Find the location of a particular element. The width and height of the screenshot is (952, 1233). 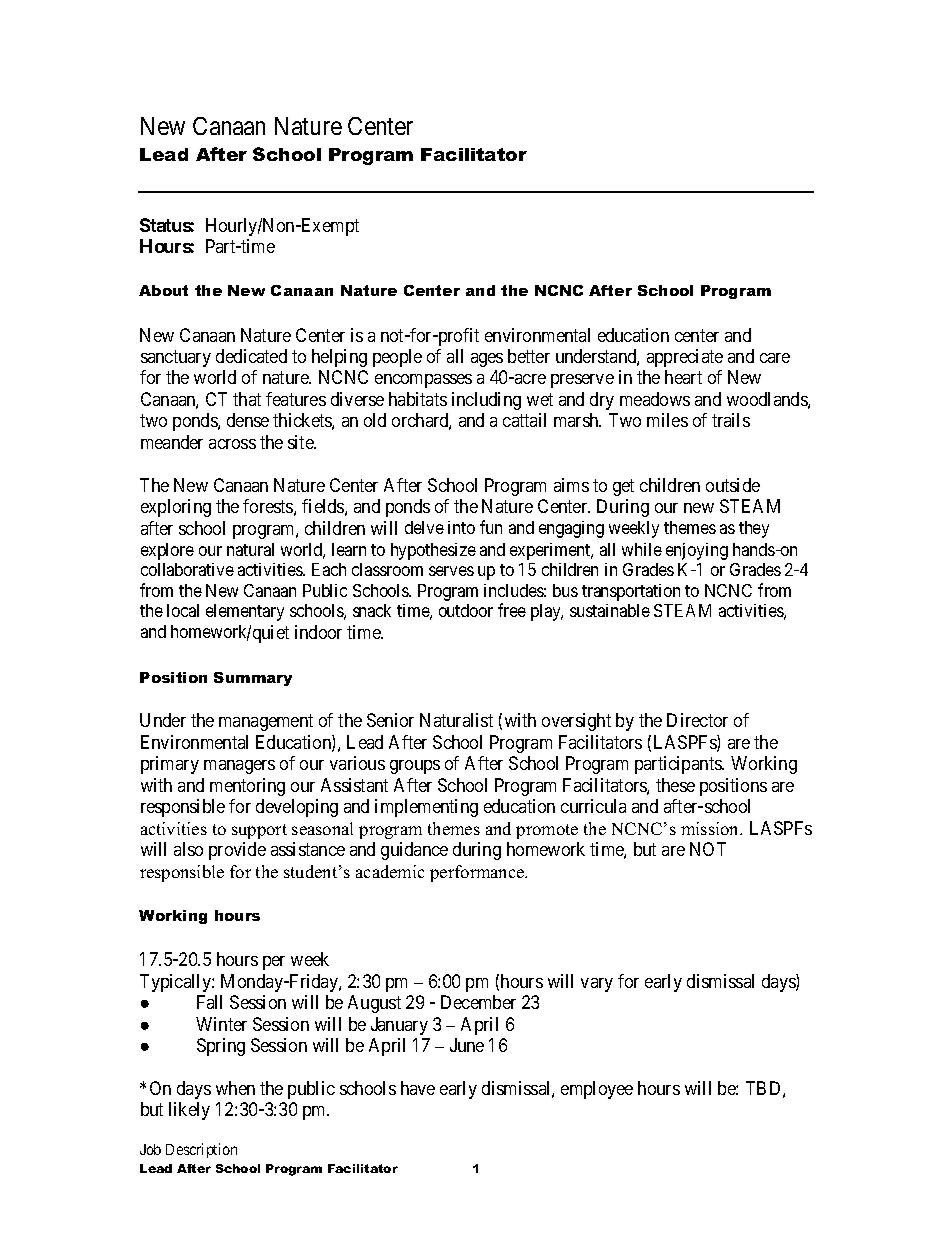

management is located at coordinates (266, 722).
